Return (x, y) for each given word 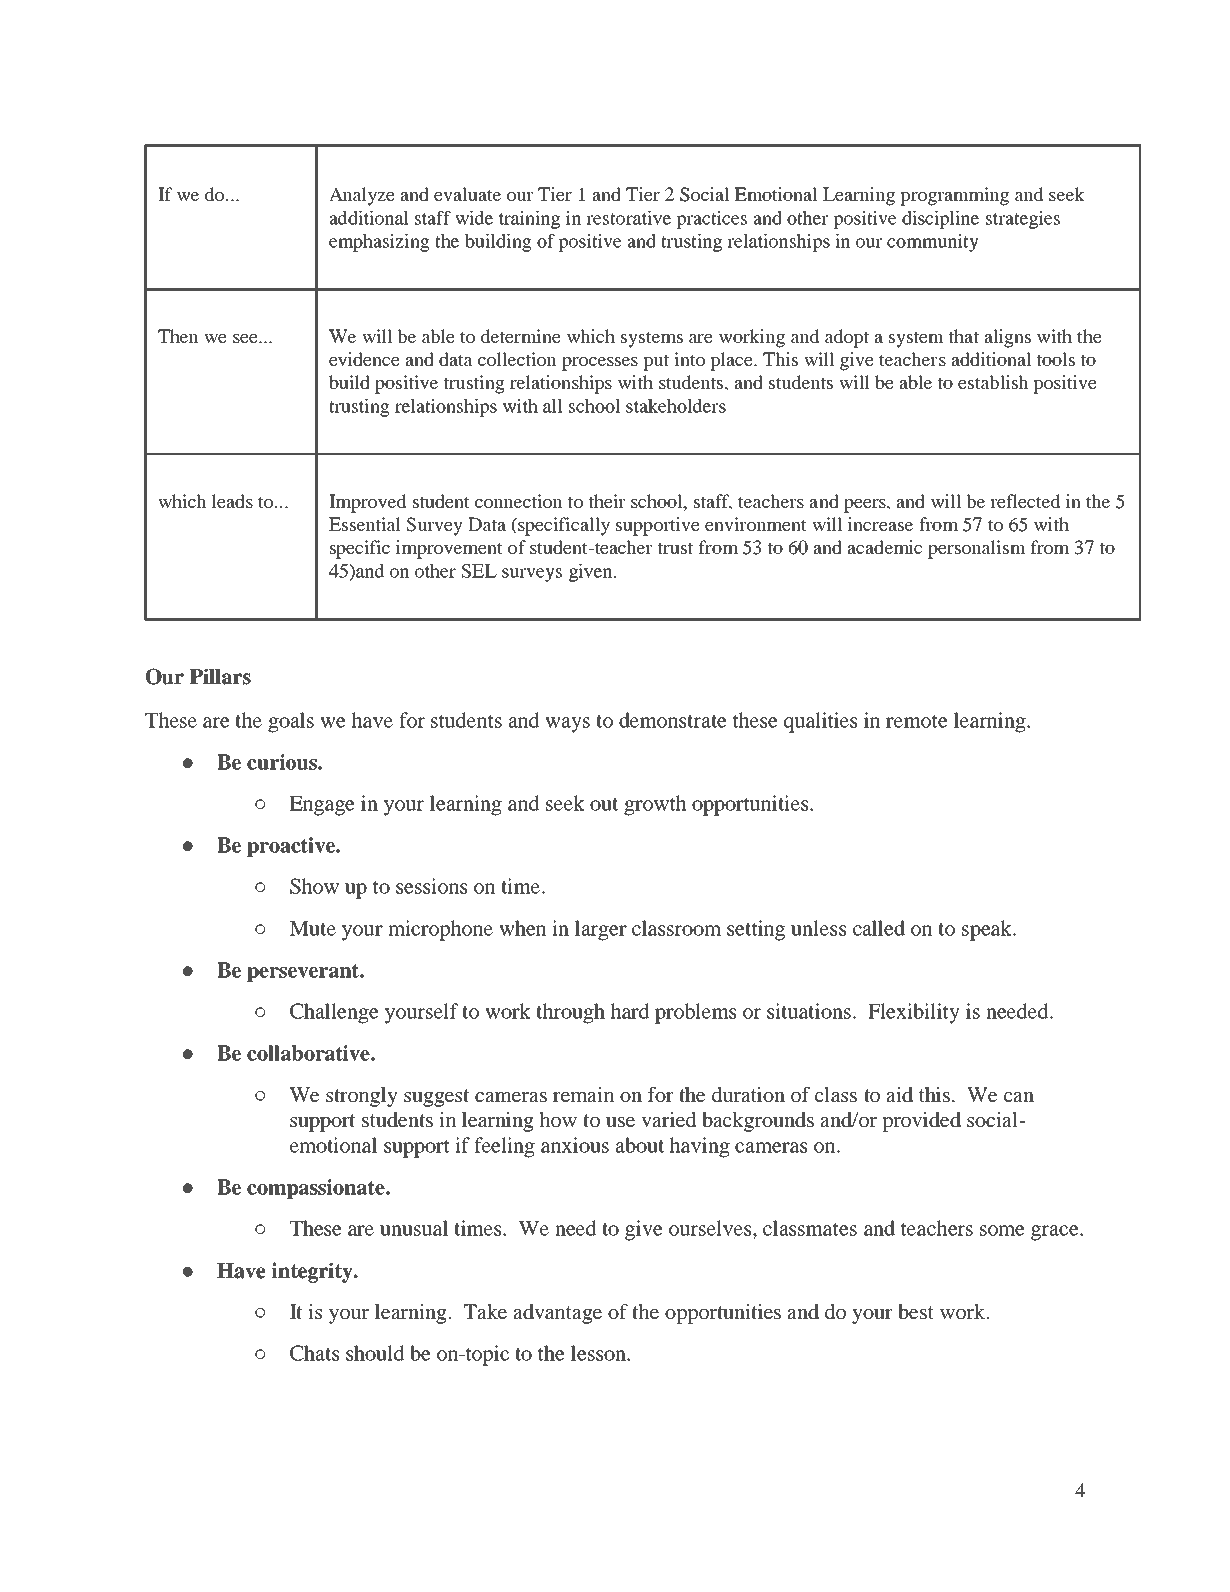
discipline (940, 220)
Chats (314, 1353)
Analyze (362, 196)
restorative (628, 218)
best (916, 1311)
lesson (599, 1353)
